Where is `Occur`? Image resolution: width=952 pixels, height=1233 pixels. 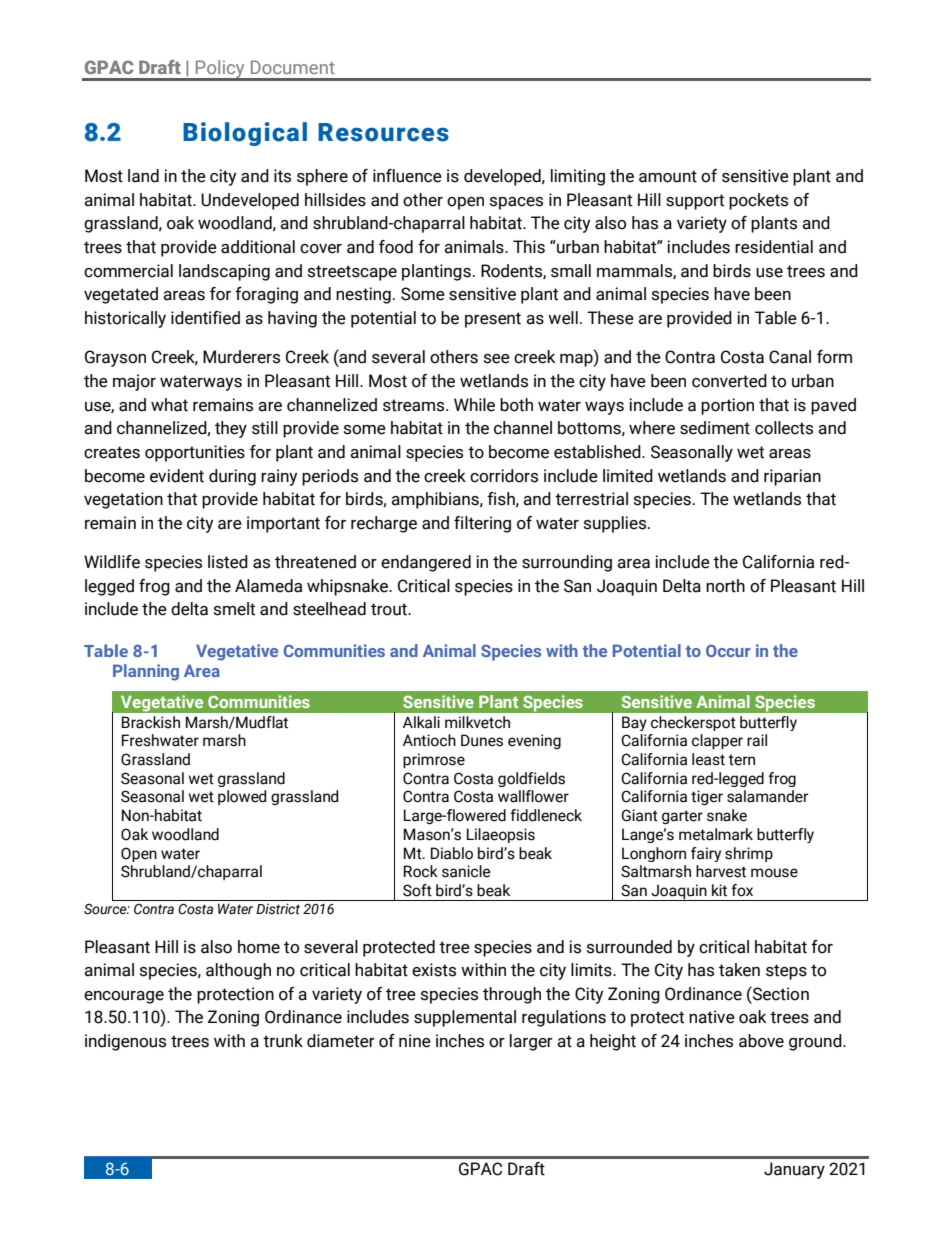 Occur is located at coordinates (728, 650).
